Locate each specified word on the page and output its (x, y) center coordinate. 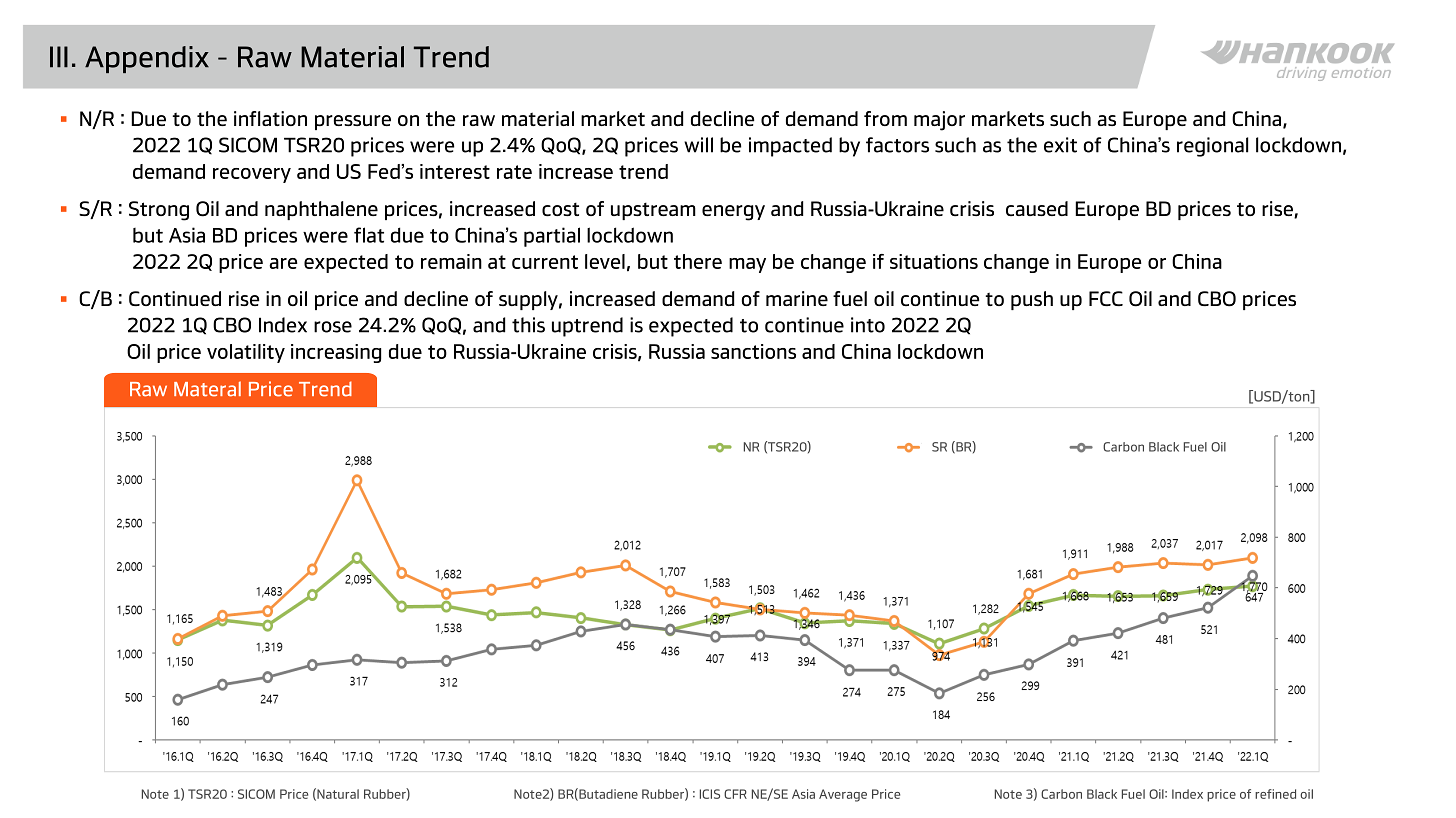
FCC (1106, 298)
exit (1060, 145)
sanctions (753, 351)
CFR (735, 794)
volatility (246, 353)
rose (333, 327)
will (698, 145)
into (868, 325)
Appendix (147, 59)
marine (797, 298)
